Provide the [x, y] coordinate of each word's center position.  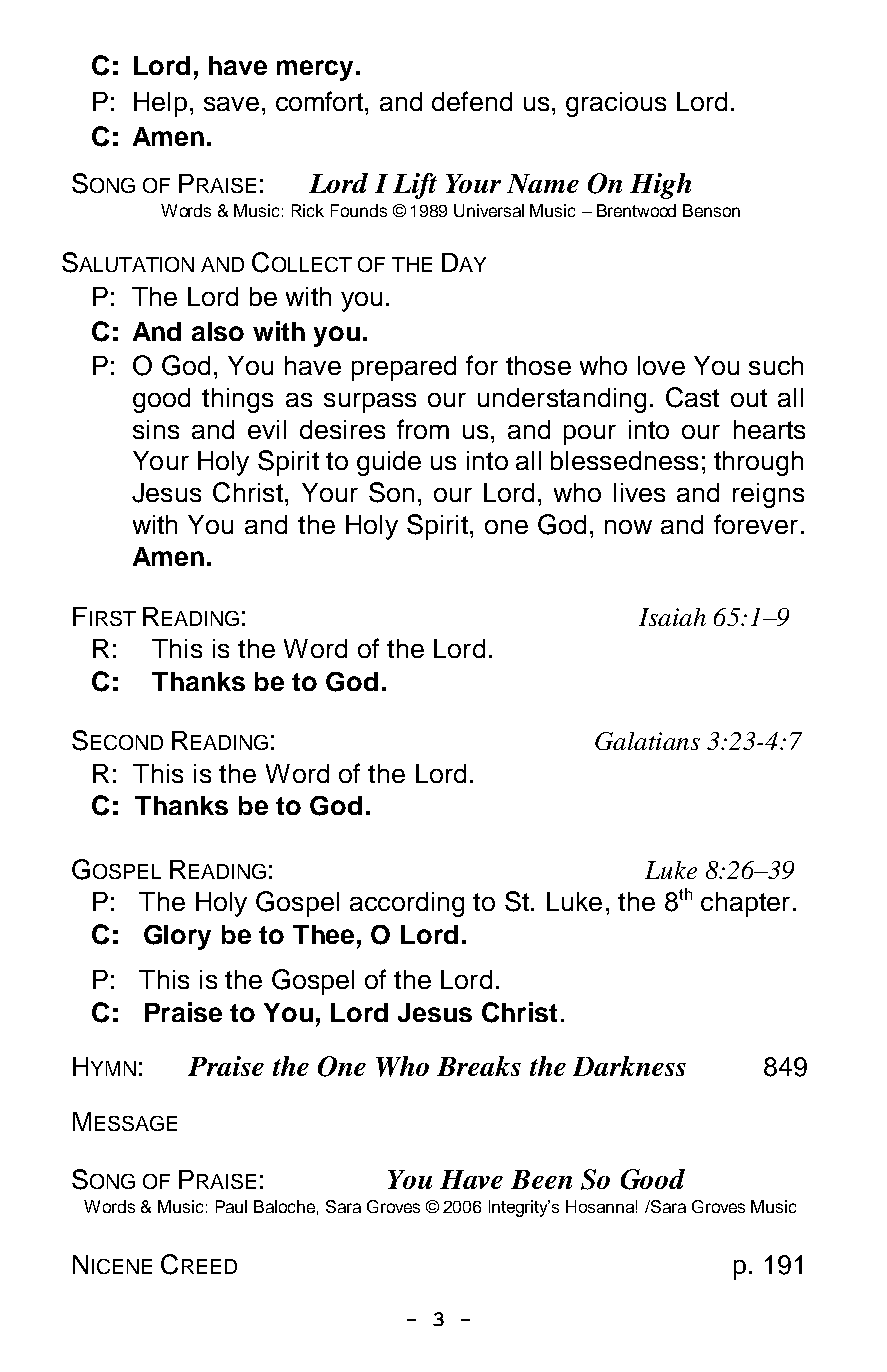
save [231, 104]
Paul [231, 1206]
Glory [177, 937]
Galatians [647, 741]
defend [472, 101]
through [758, 463]
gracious [616, 104]
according [407, 904]
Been [541, 1179]
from [423, 429]
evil [267, 429]
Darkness [629, 1066]
